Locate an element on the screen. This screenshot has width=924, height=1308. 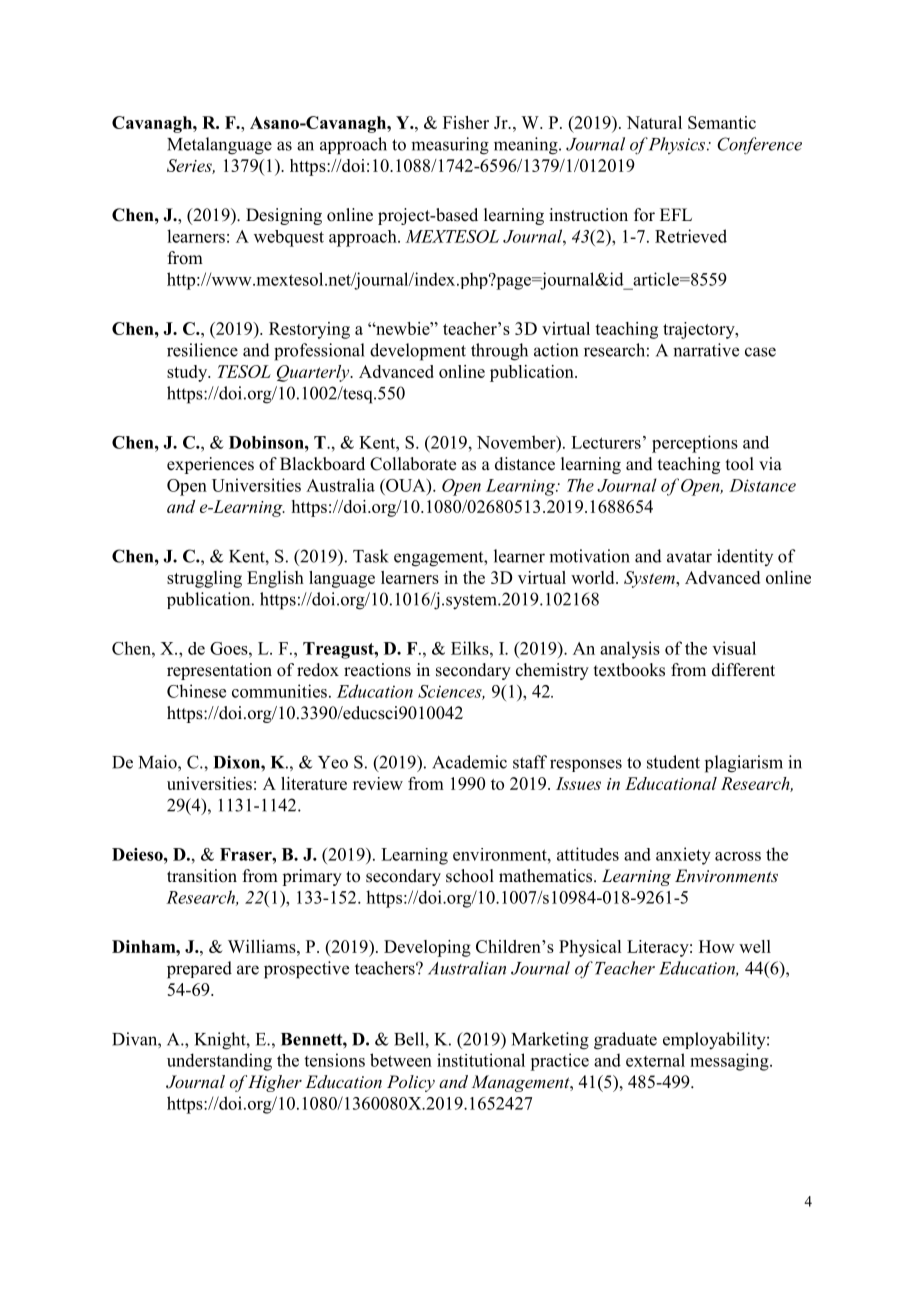
school is located at coordinates (470, 876).
